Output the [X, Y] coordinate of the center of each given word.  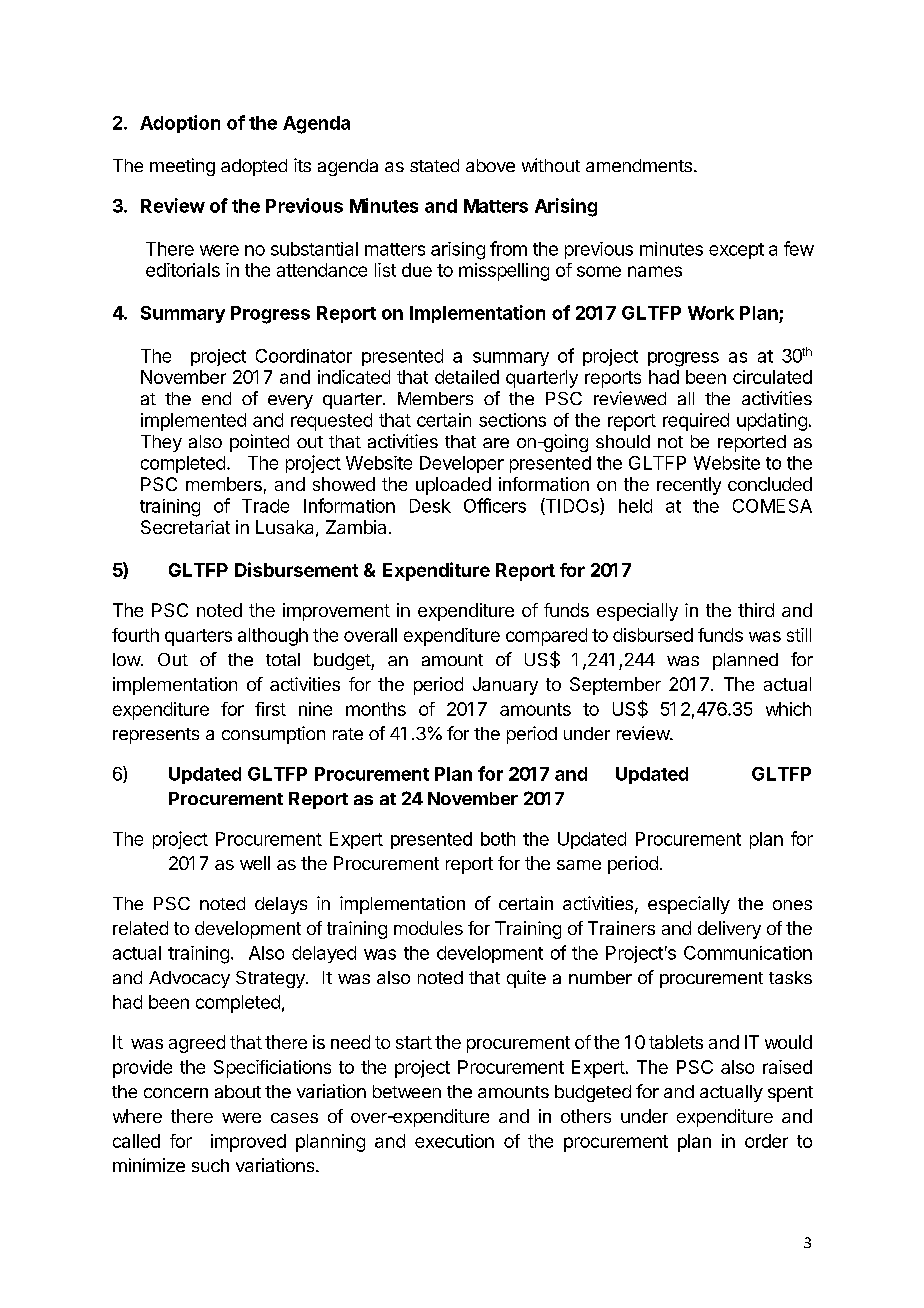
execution [454, 1141]
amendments [639, 165]
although [273, 637]
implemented [193, 422]
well [255, 863]
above [490, 165]
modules [428, 928]
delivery [729, 930]
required [696, 422]
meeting [182, 167]
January [505, 686]
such [210, 1165]
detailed [467, 377]
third [756, 610]
